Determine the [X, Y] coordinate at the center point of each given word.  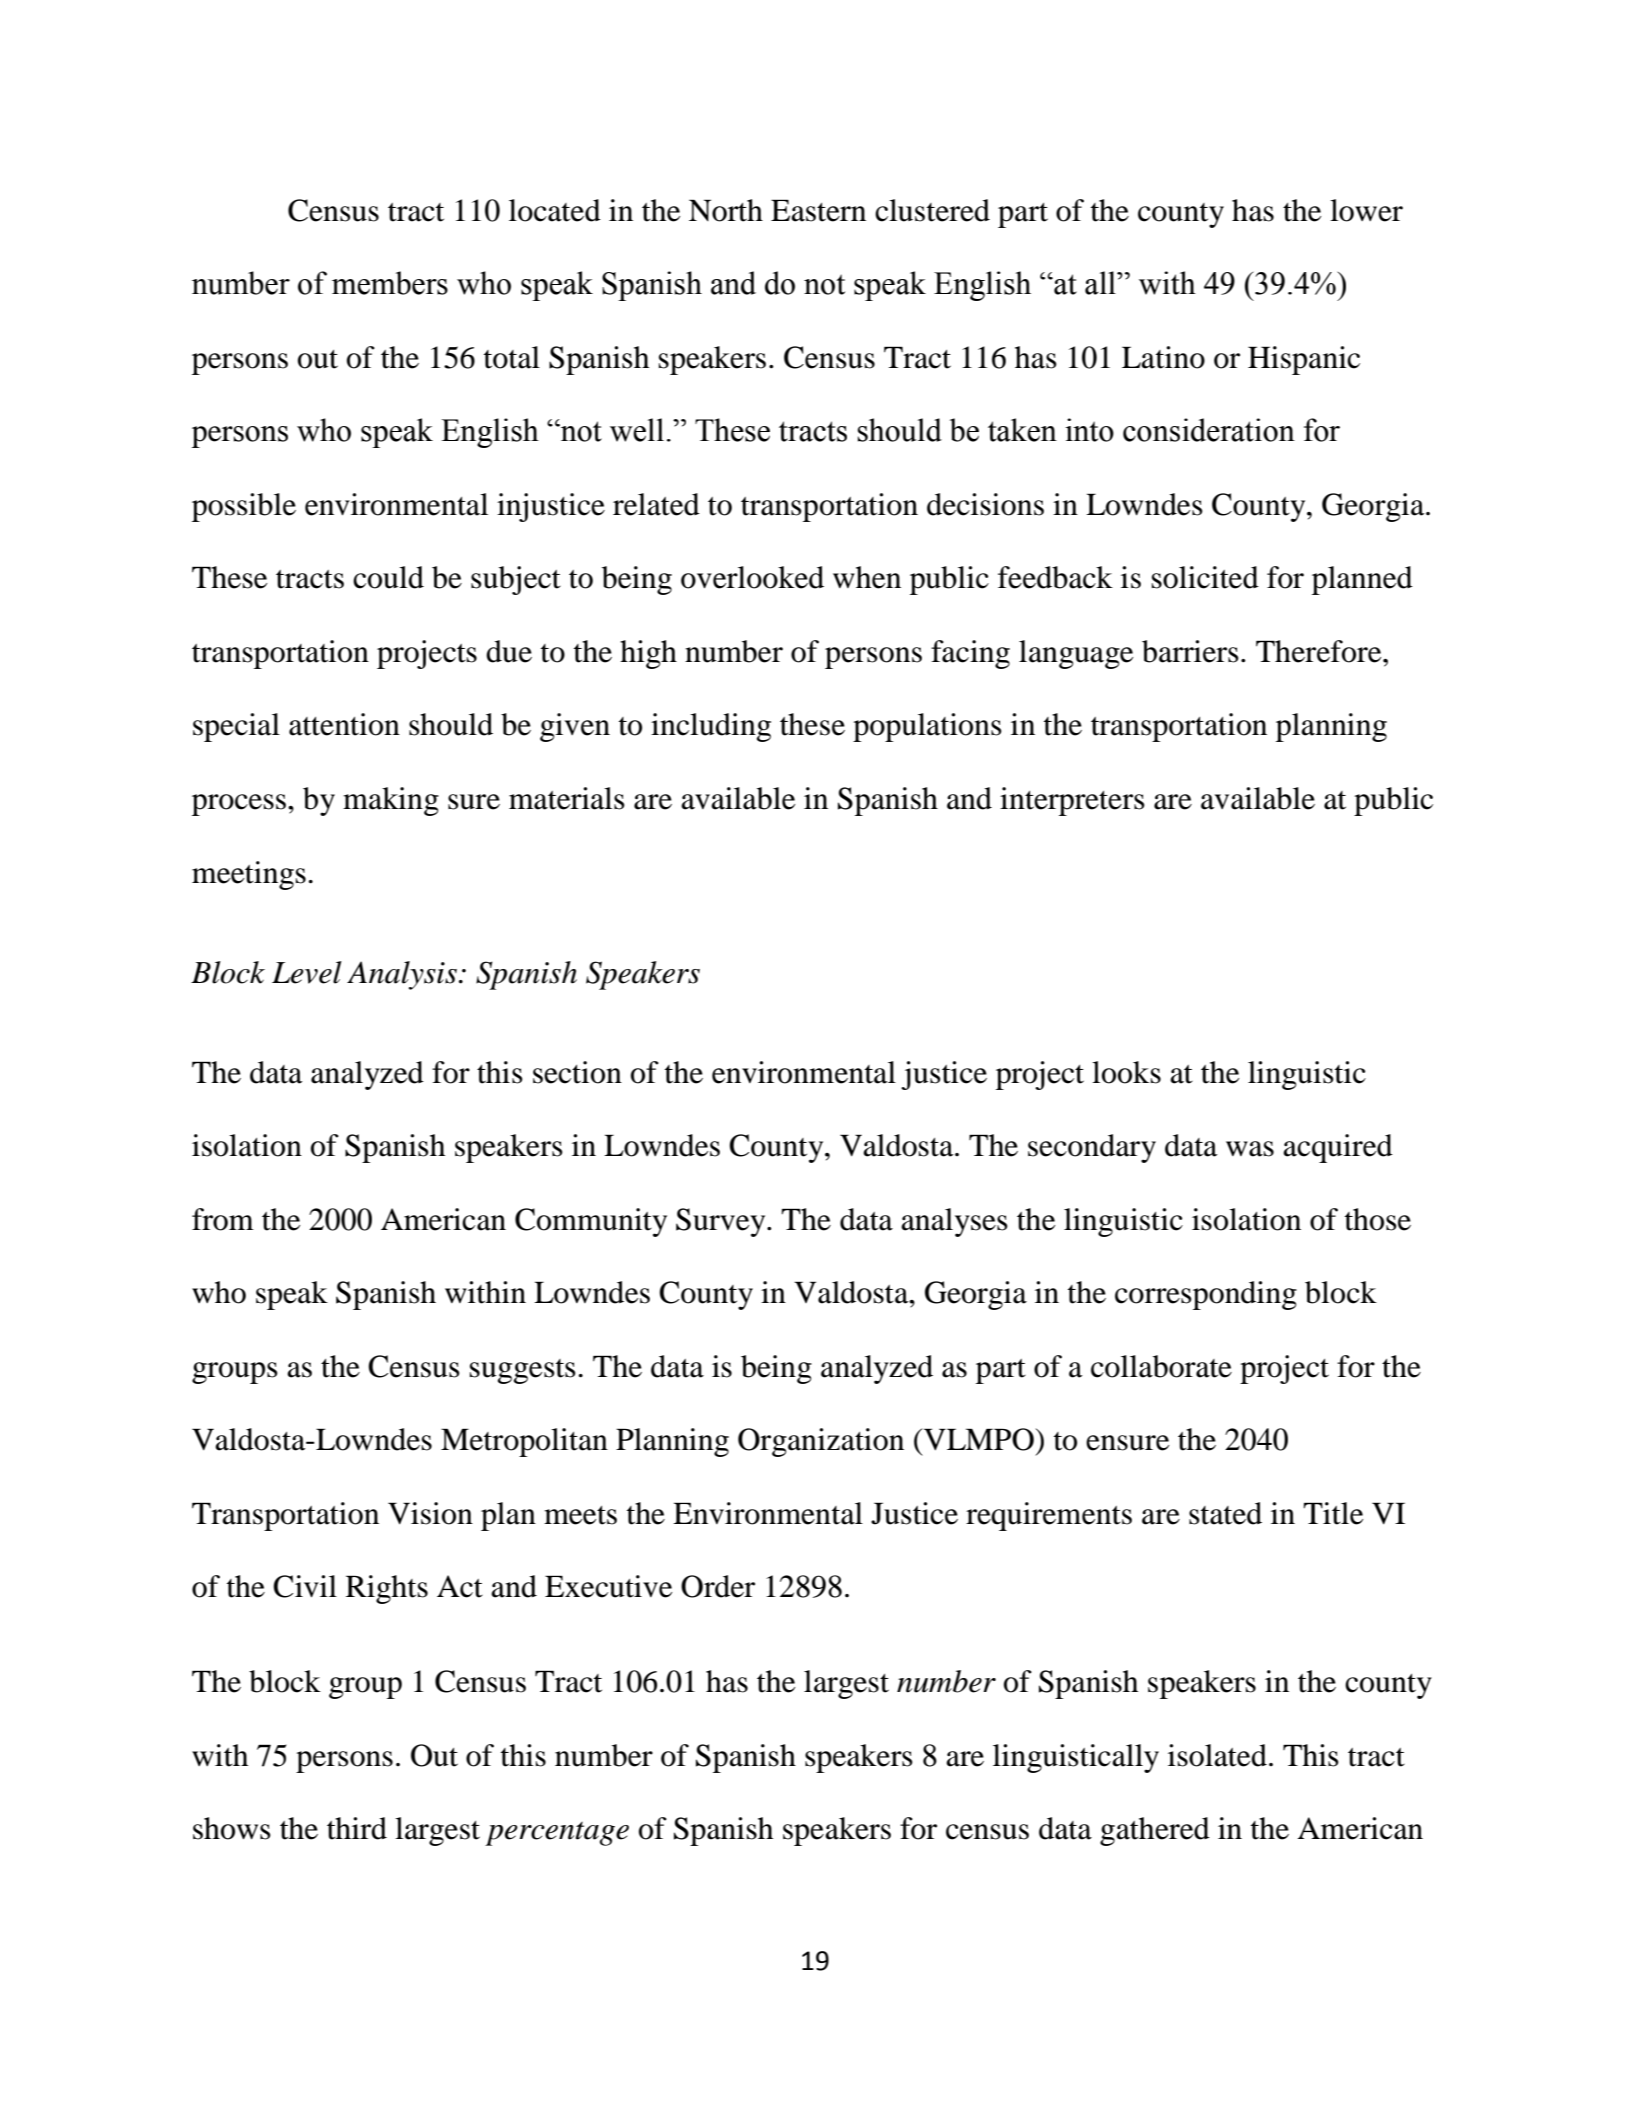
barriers [1190, 651]
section [577, 1072]
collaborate [1161, 1366]
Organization [821, 1442]
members [390, 283]
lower [1366, 210]
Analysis [402, 975]
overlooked [752, 577]
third [357, 1828]
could [388, 577]
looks [1126, 1072]
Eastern [818, 210]
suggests [523, 1371]
